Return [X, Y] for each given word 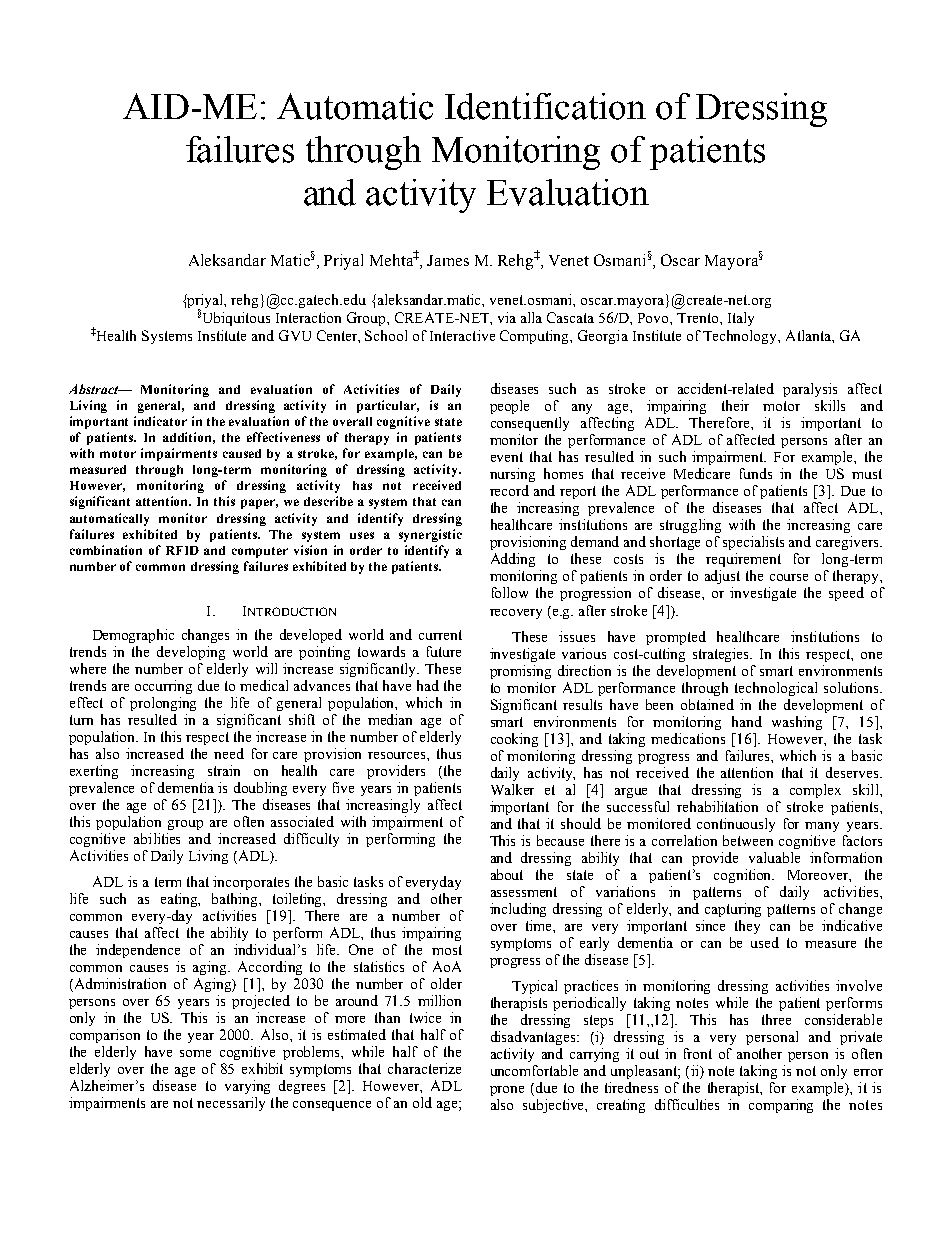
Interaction [308, 317]
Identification [545, 106]
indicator [160, 421]
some [195, 1053]
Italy [741, 319]
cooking [514, 740]
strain [224, 770]
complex [815, 791]
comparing [781, 1106]
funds [756, 473]
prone [507, 1091]
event [507, 457]
